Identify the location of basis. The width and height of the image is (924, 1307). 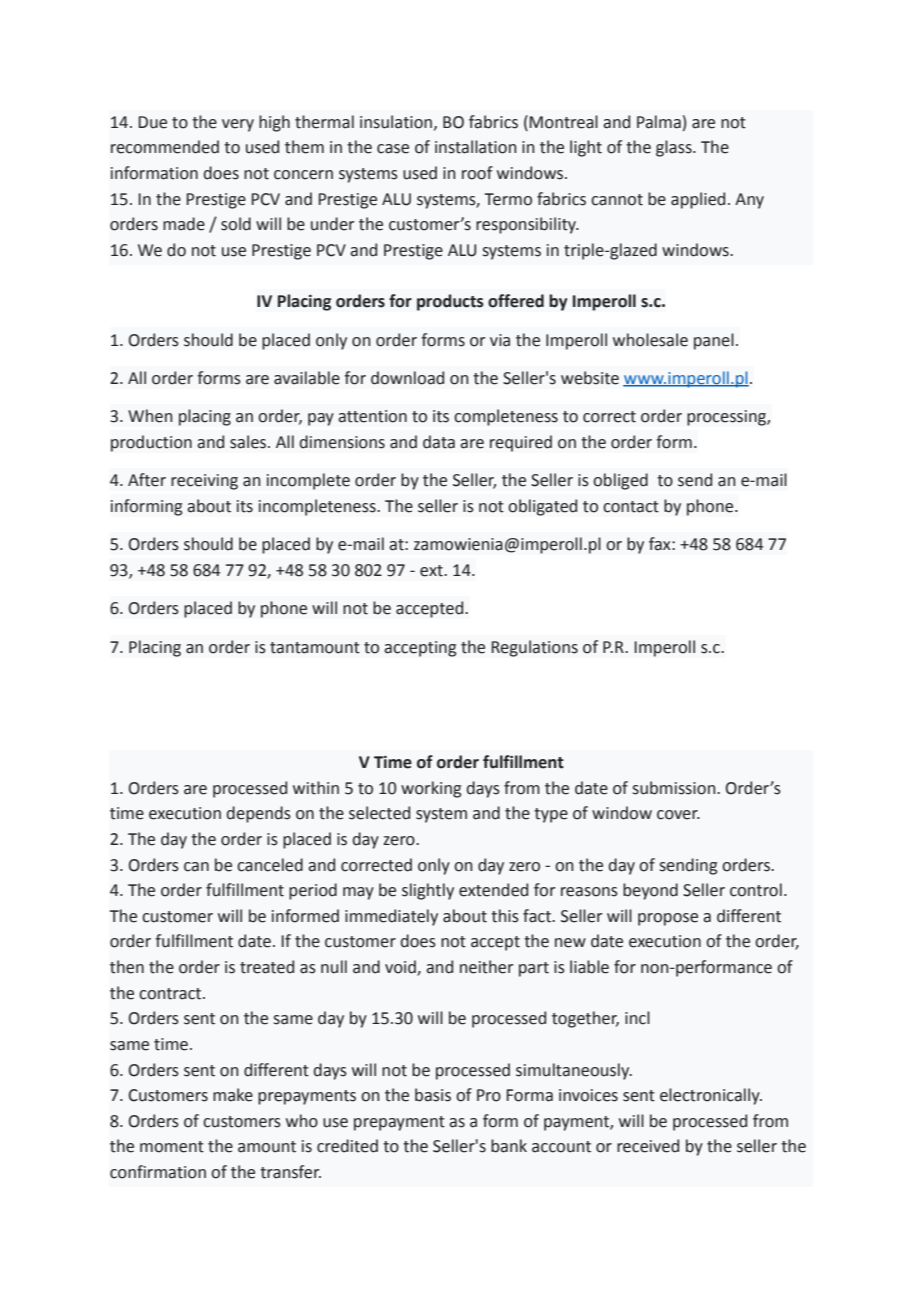
(433, 1095).
